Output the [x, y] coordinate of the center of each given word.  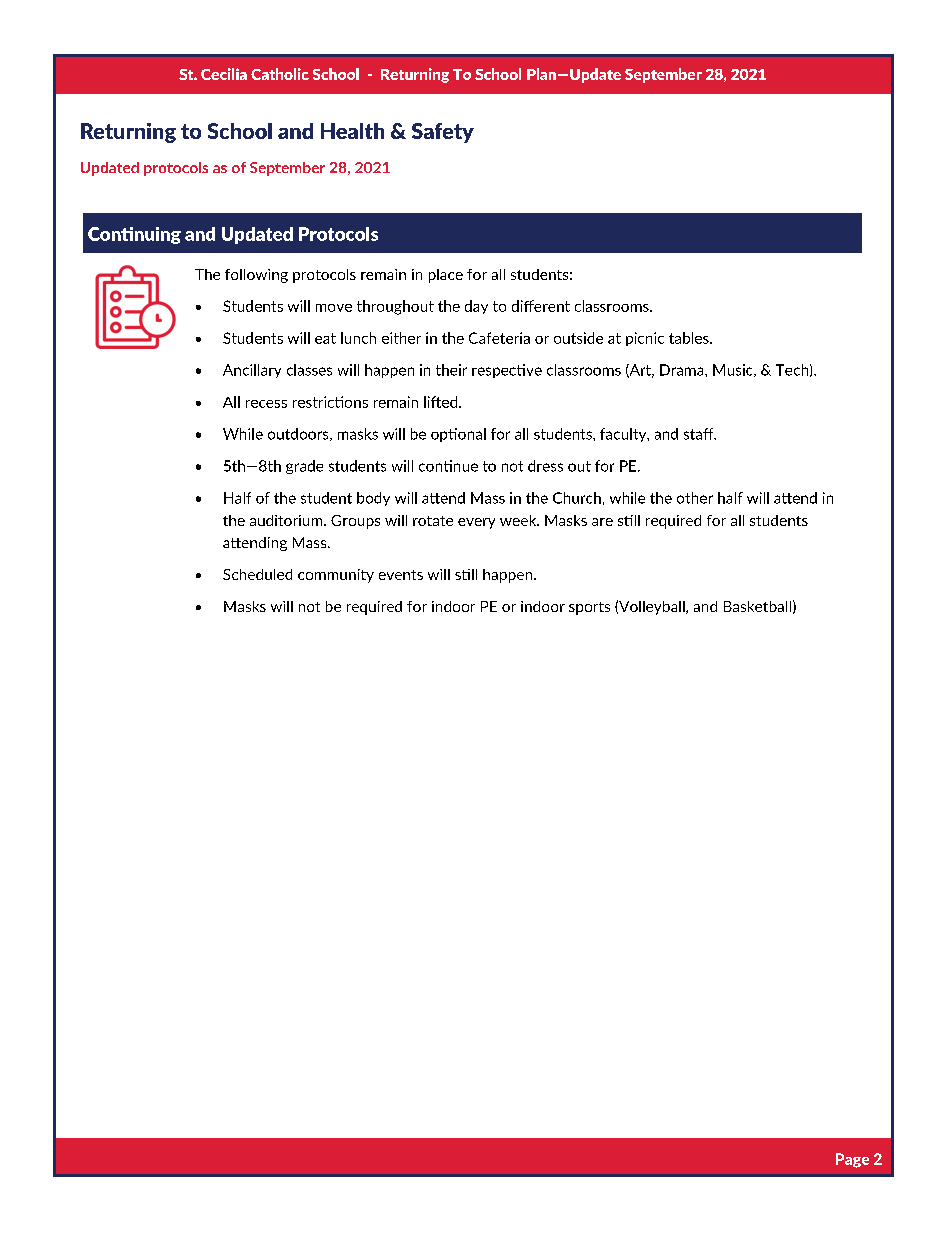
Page [852, 1160]
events [401, 575]
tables [690, 338]
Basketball [757, 606]
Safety [443, 133]
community [336, 576]
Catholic [280, 74]
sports [589, 608]
